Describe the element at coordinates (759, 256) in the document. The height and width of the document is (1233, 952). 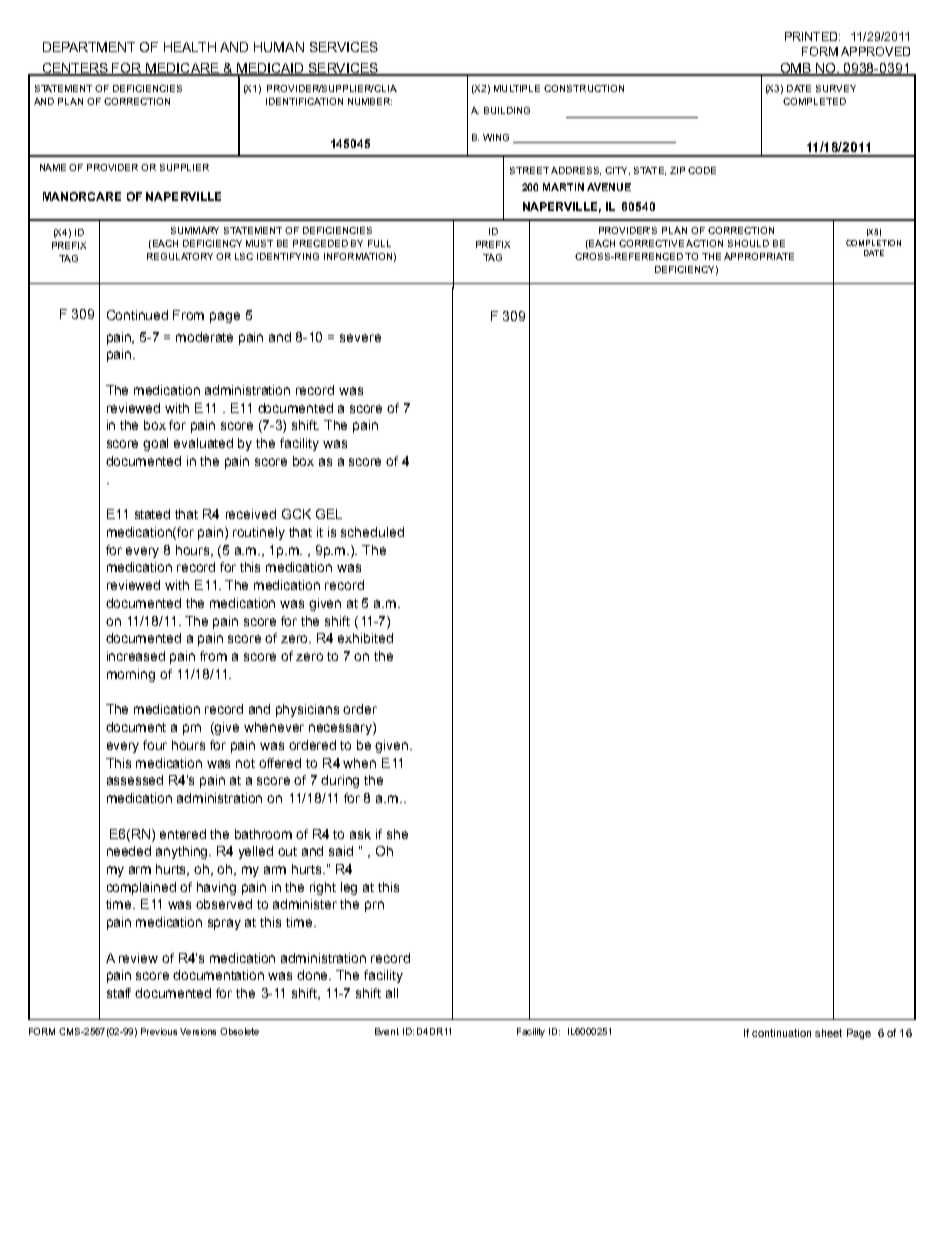
I see `APPROPRIATE` at that location.
